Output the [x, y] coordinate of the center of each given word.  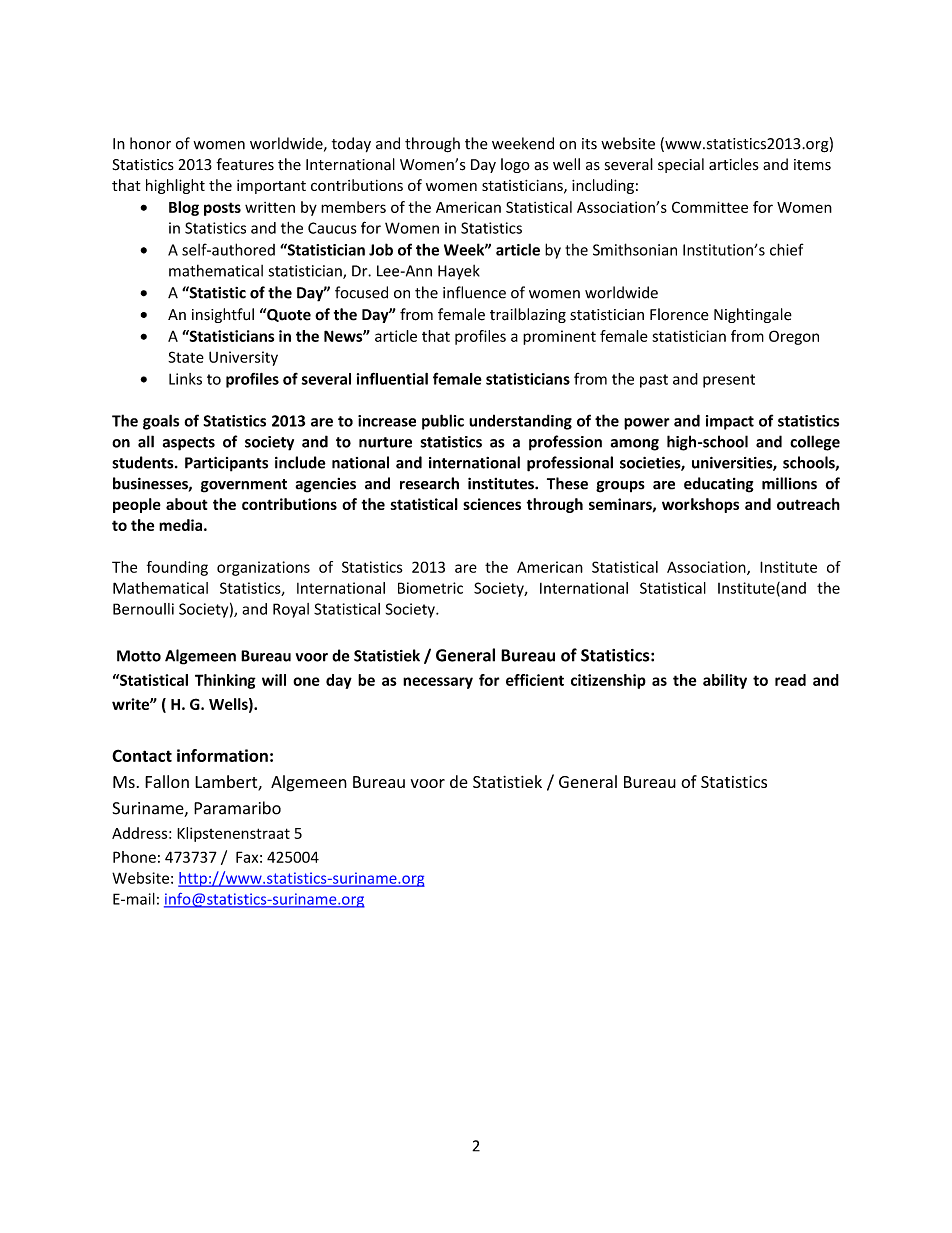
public [443, 422]
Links [185, 379]
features [245, 164]
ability [725, 681]
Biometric [430, 588]
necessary [438, 683]
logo [515, 165]
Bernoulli [143, 609]
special [681, 165]
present [729, 381]
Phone [134, 857]
